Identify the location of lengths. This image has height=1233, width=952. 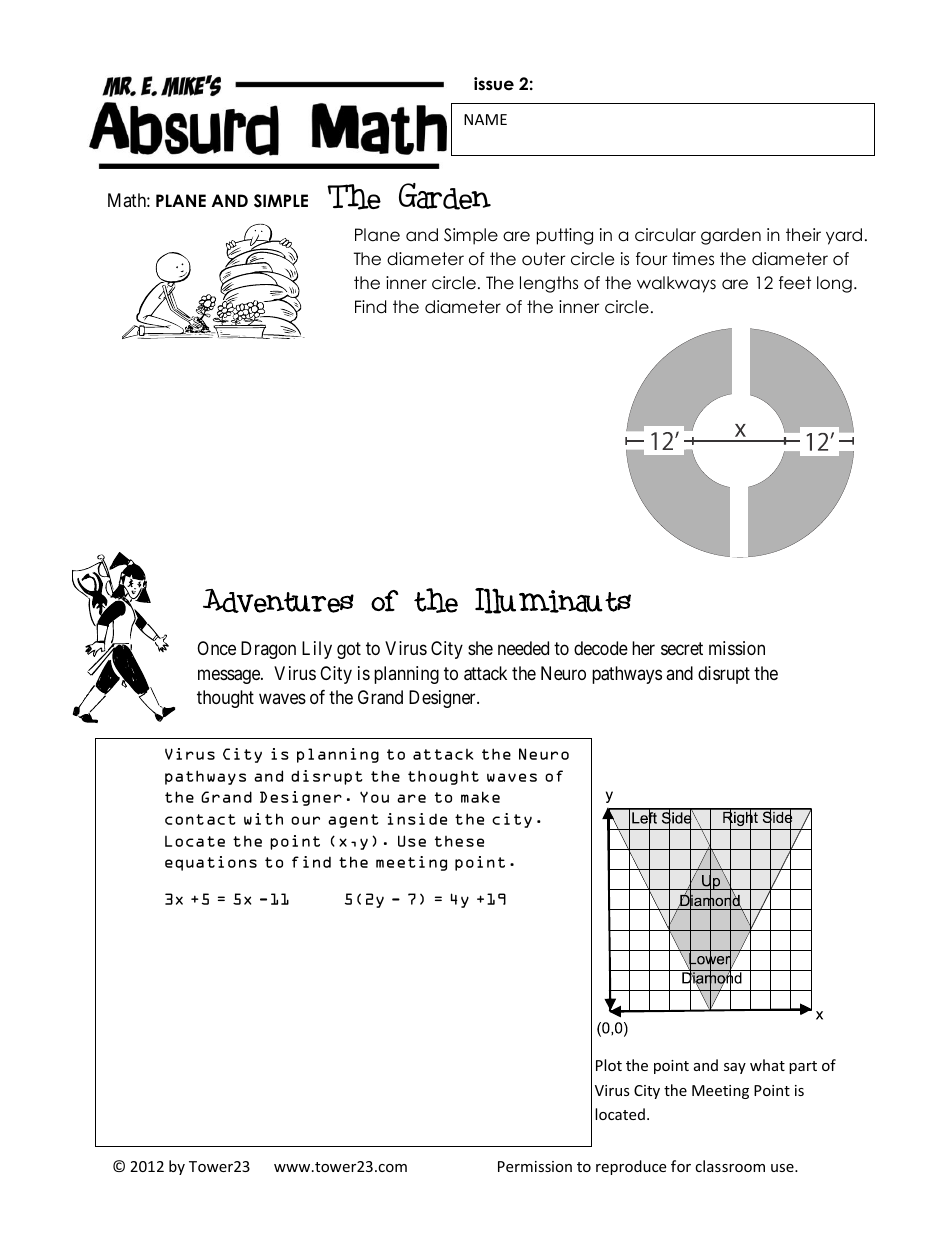
(549, 284).
